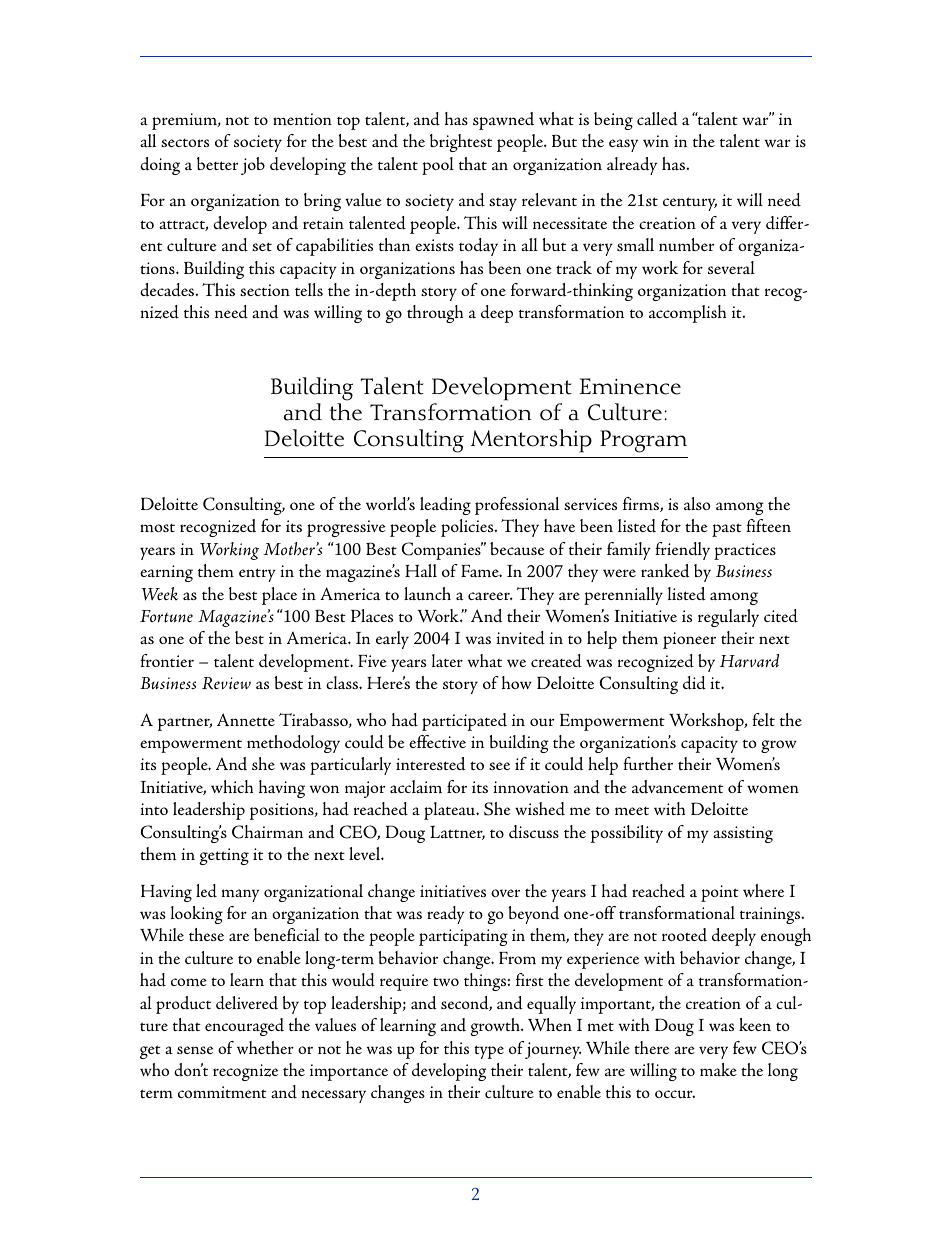 The image size is (952, 1233). Describe the element at coordinates (157, 528) in the image. I see `most` at that location.
